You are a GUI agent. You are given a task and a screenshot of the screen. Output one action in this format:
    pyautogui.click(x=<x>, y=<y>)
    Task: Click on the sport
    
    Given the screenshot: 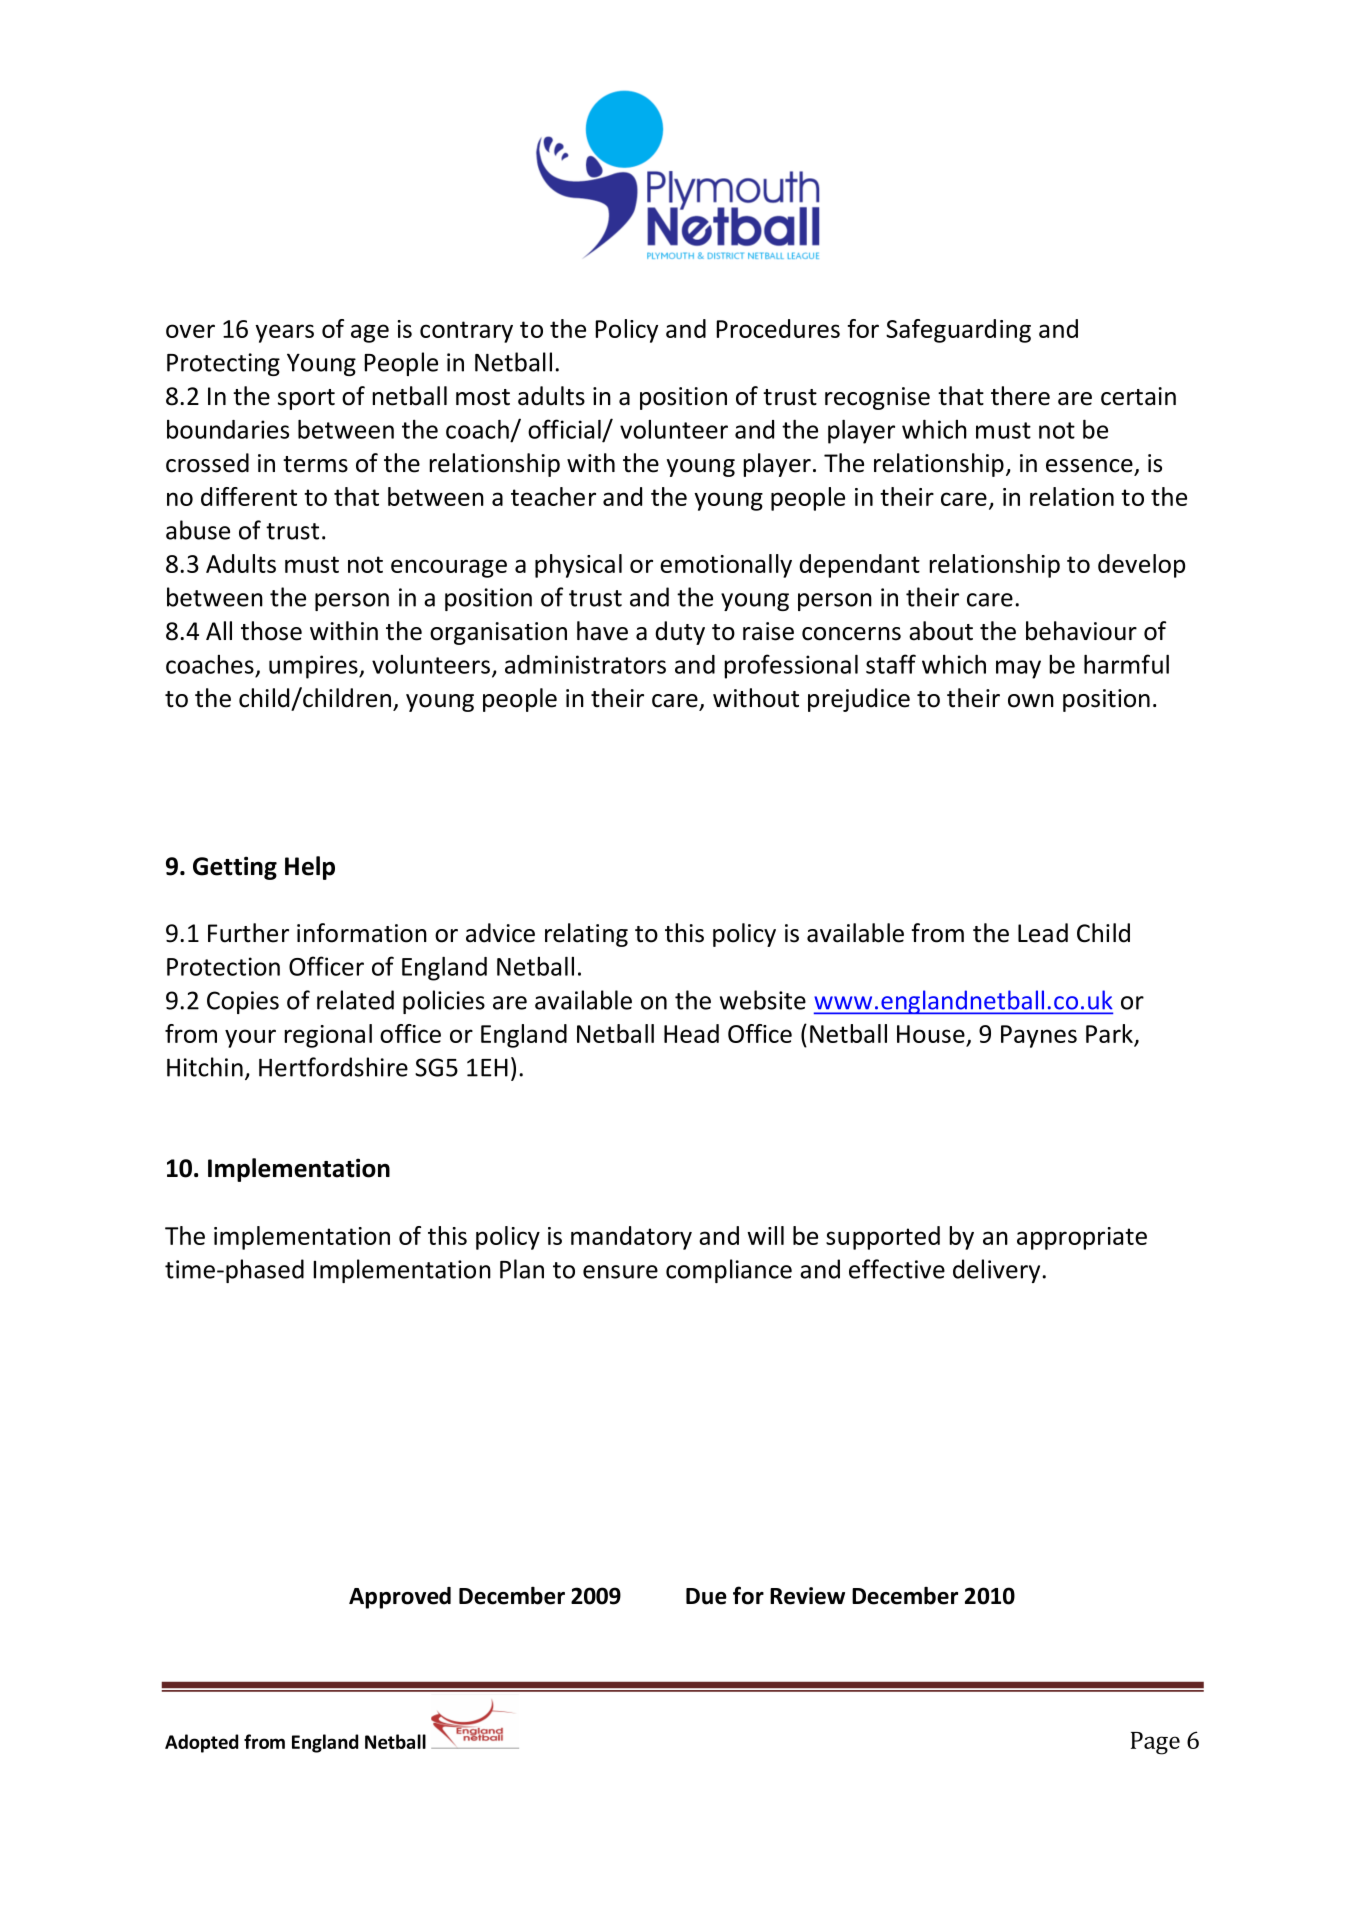 What is the action you would take?
    pyautogui.click(x=306, y=399)
